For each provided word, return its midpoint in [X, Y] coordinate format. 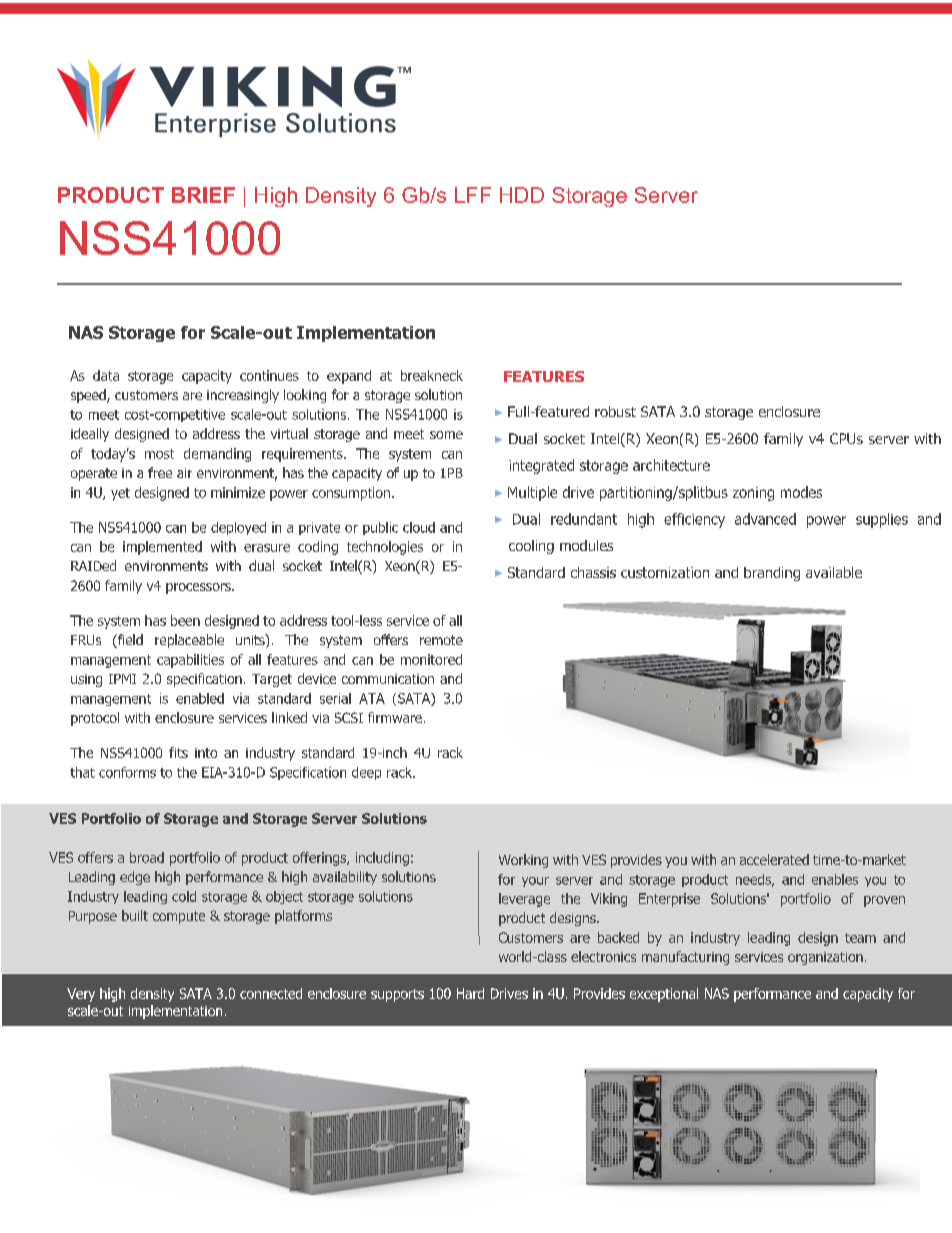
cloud [419, 527]
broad [147, 857]
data [106, 375]
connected [271, 993]
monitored [431, 659]
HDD [522, 195]
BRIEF [203, 195]
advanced [765, 519]
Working [523, 861]
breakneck [432, 375]
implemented [162, 548]
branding [772, 574]
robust [615, 411]
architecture [671, 465]
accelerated [774, 859]
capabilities [190, 661]
